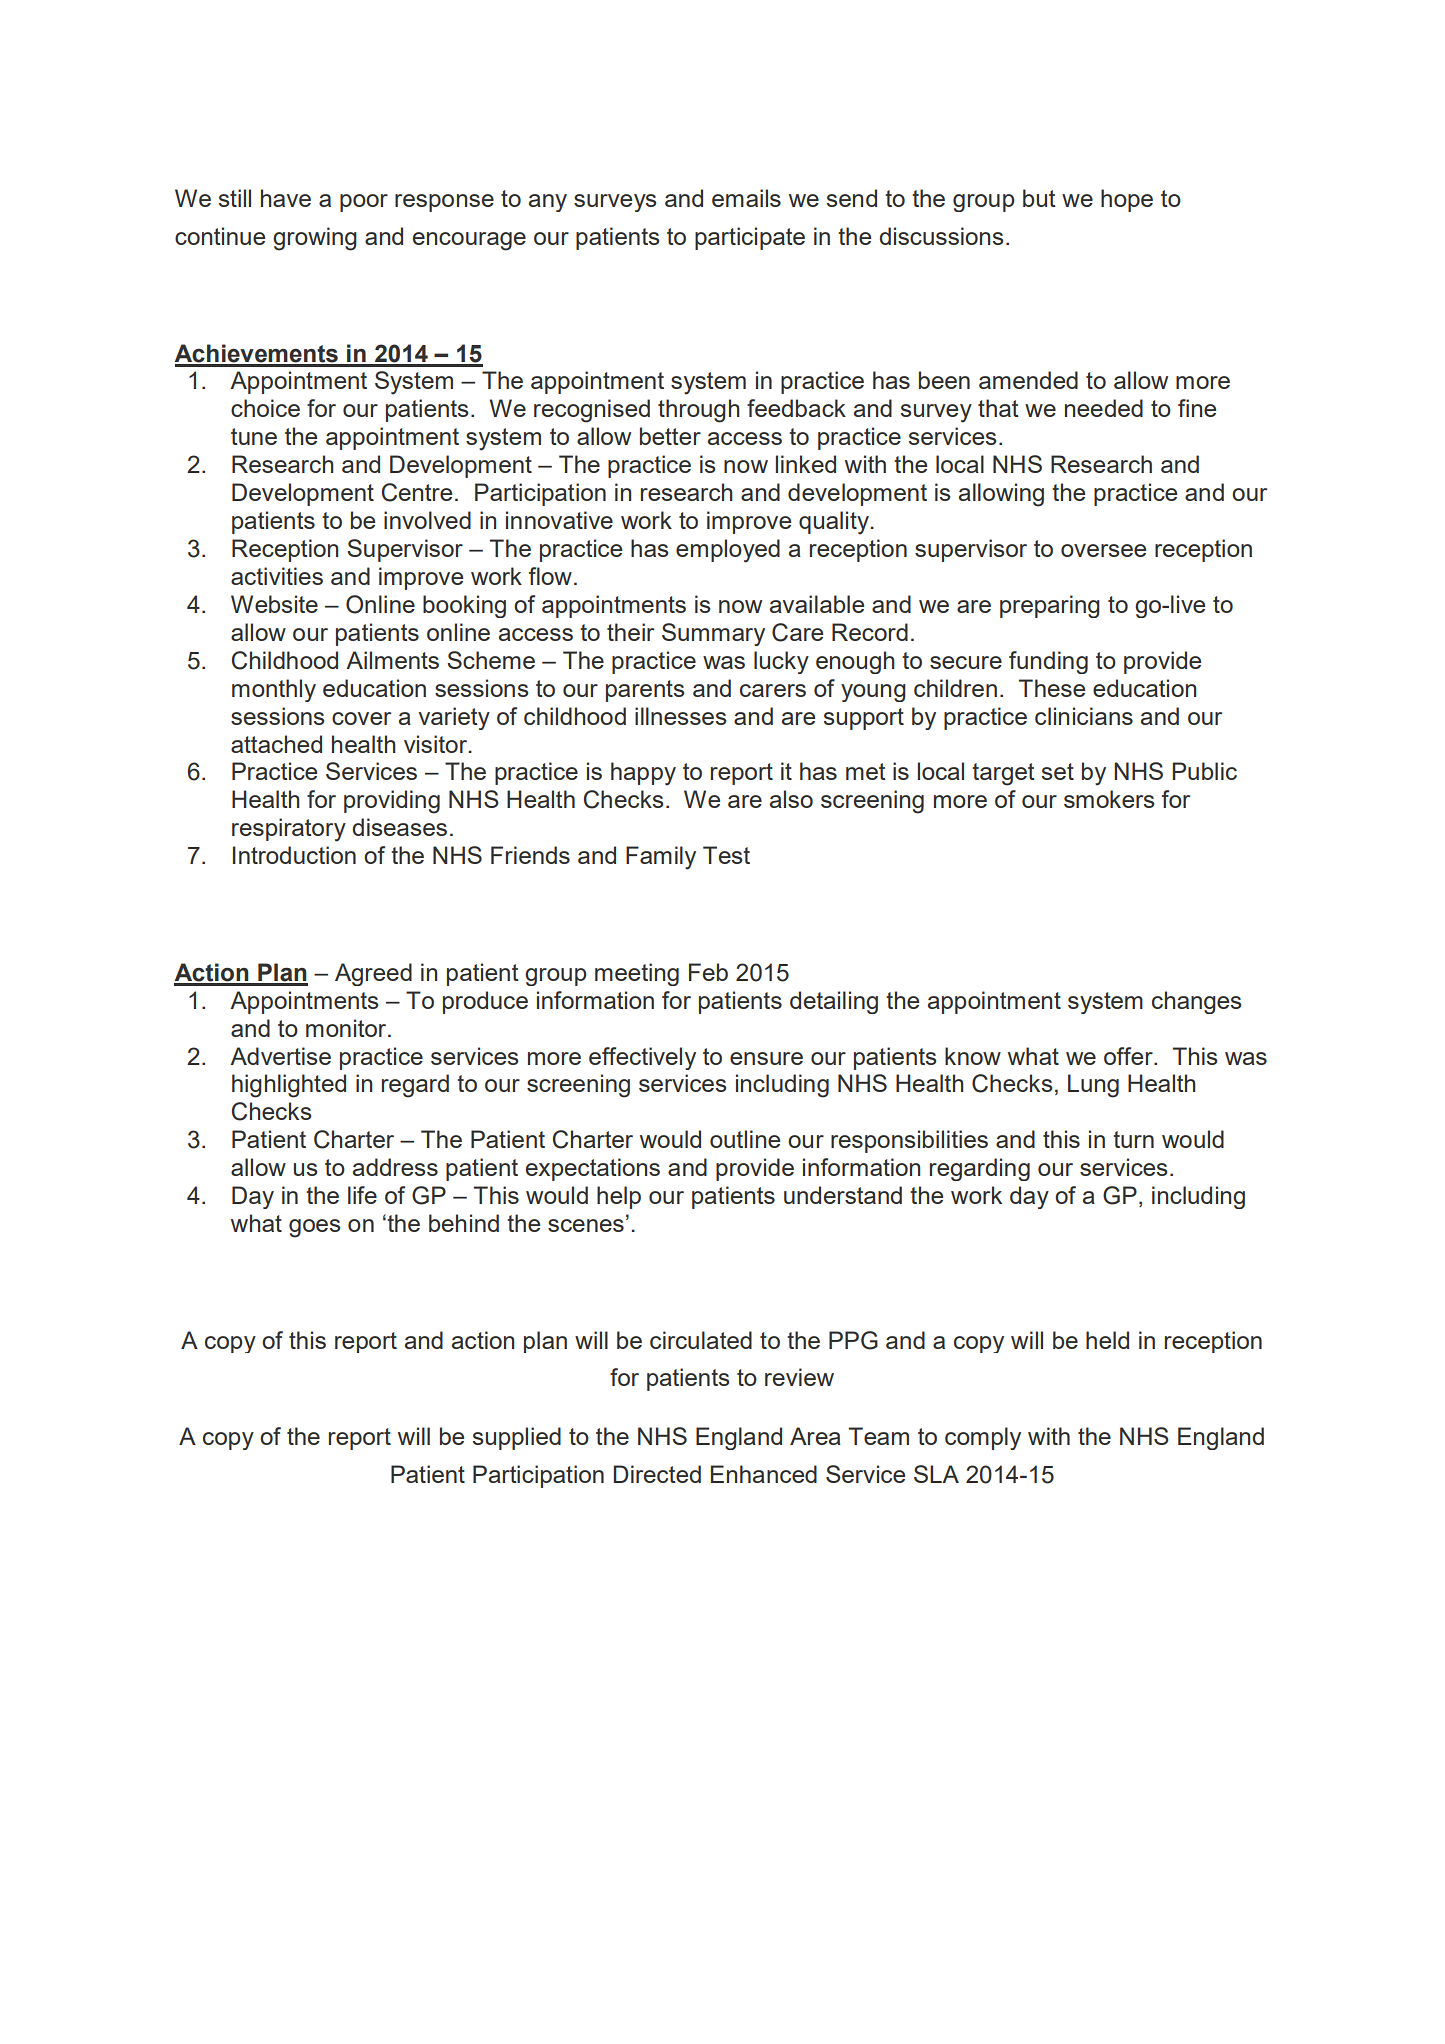 The height and width of the screenshot is (2044, 1445). I want to click on hope, so click(1127, 200).
